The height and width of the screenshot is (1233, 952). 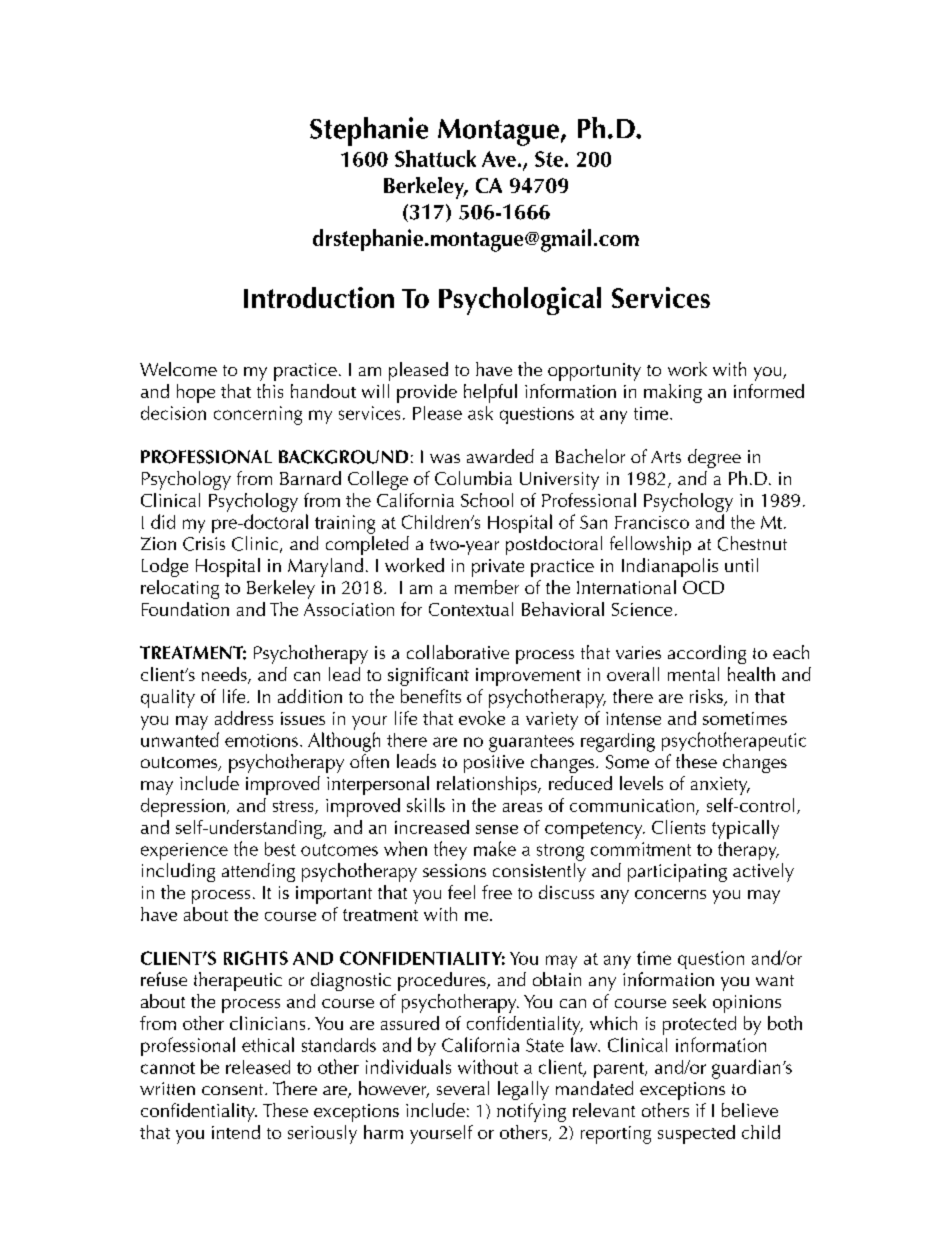 What do you see at coordinates (463, 1088) in the screenshot?
I see `several` at bounding box center [463, 1088].
